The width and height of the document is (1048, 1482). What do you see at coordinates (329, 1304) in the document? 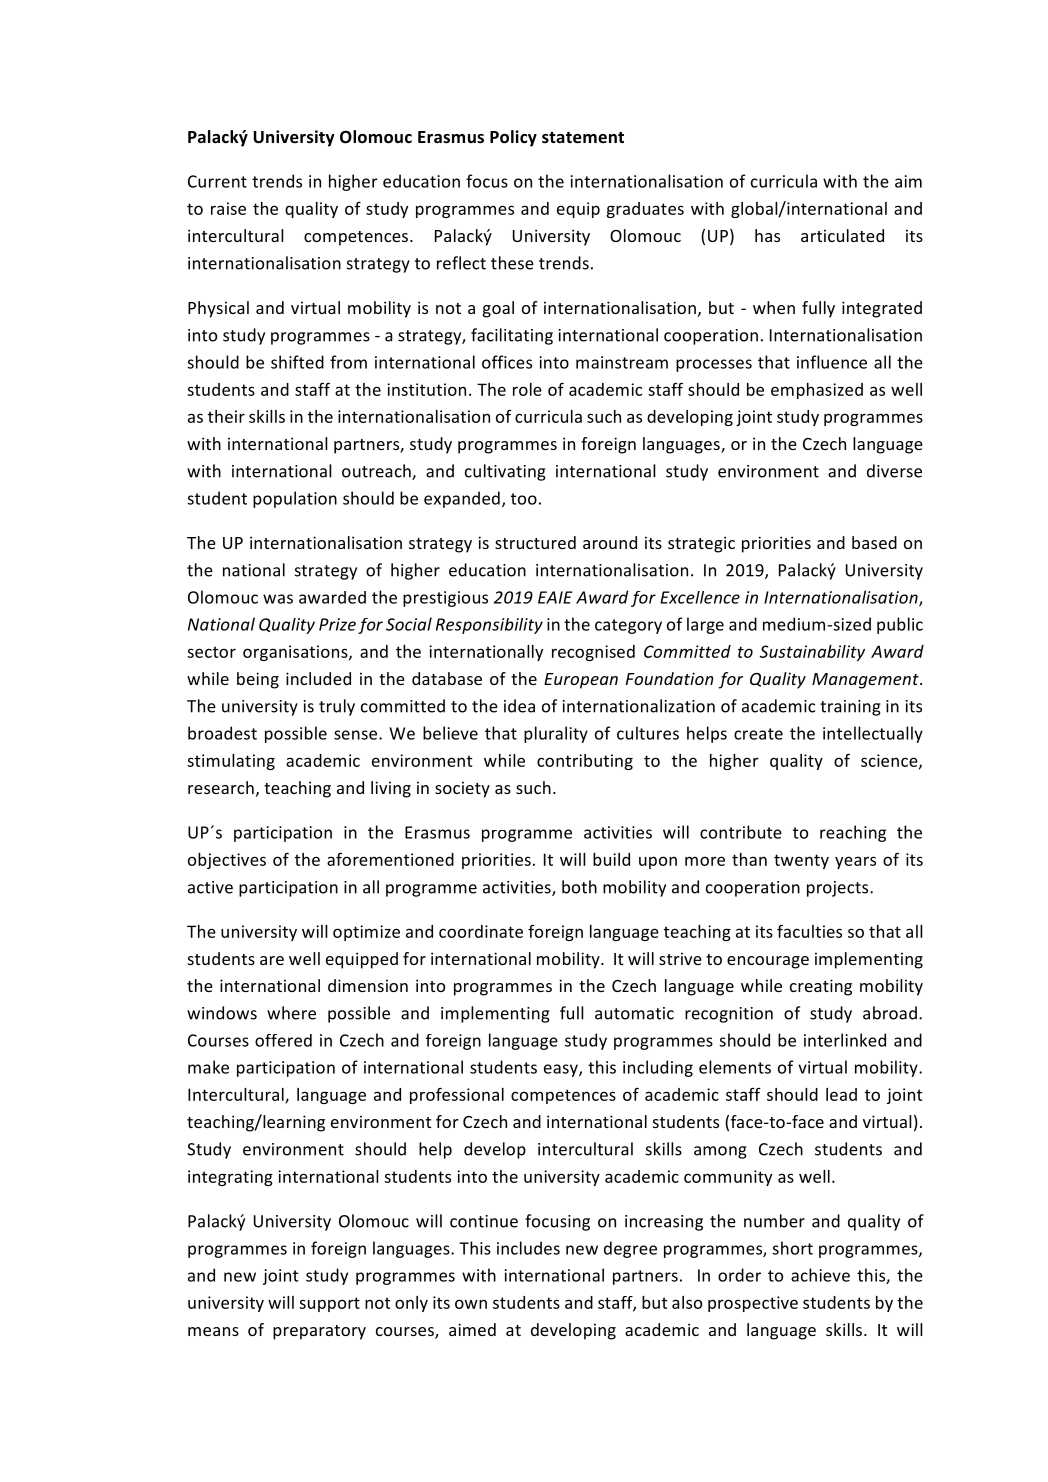
I see `support` at bounding box center [329, 1304].
